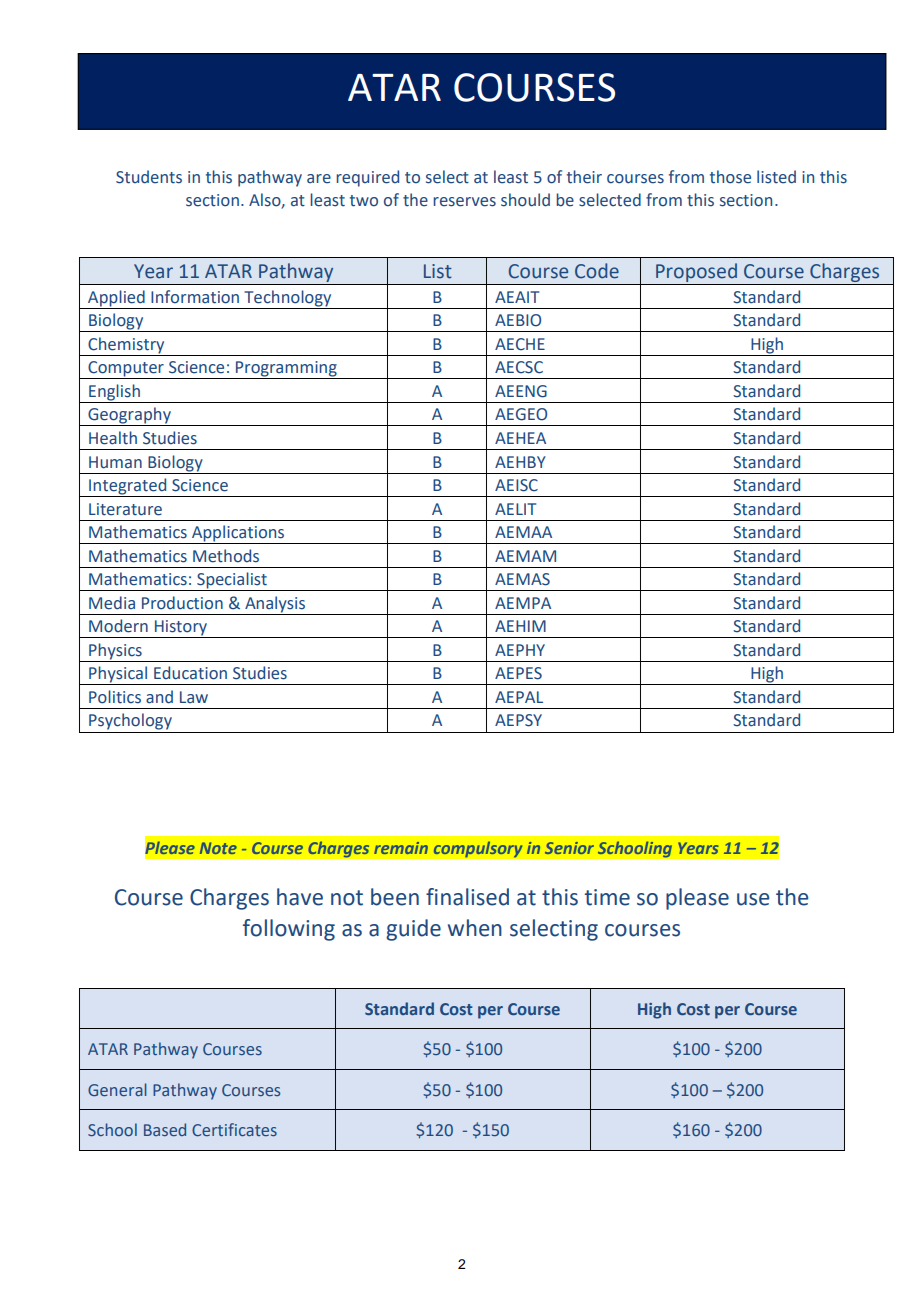 Image resolution: width=924 pixels, height=1308 pixels. I want to click on remain, so click(401, 848).
